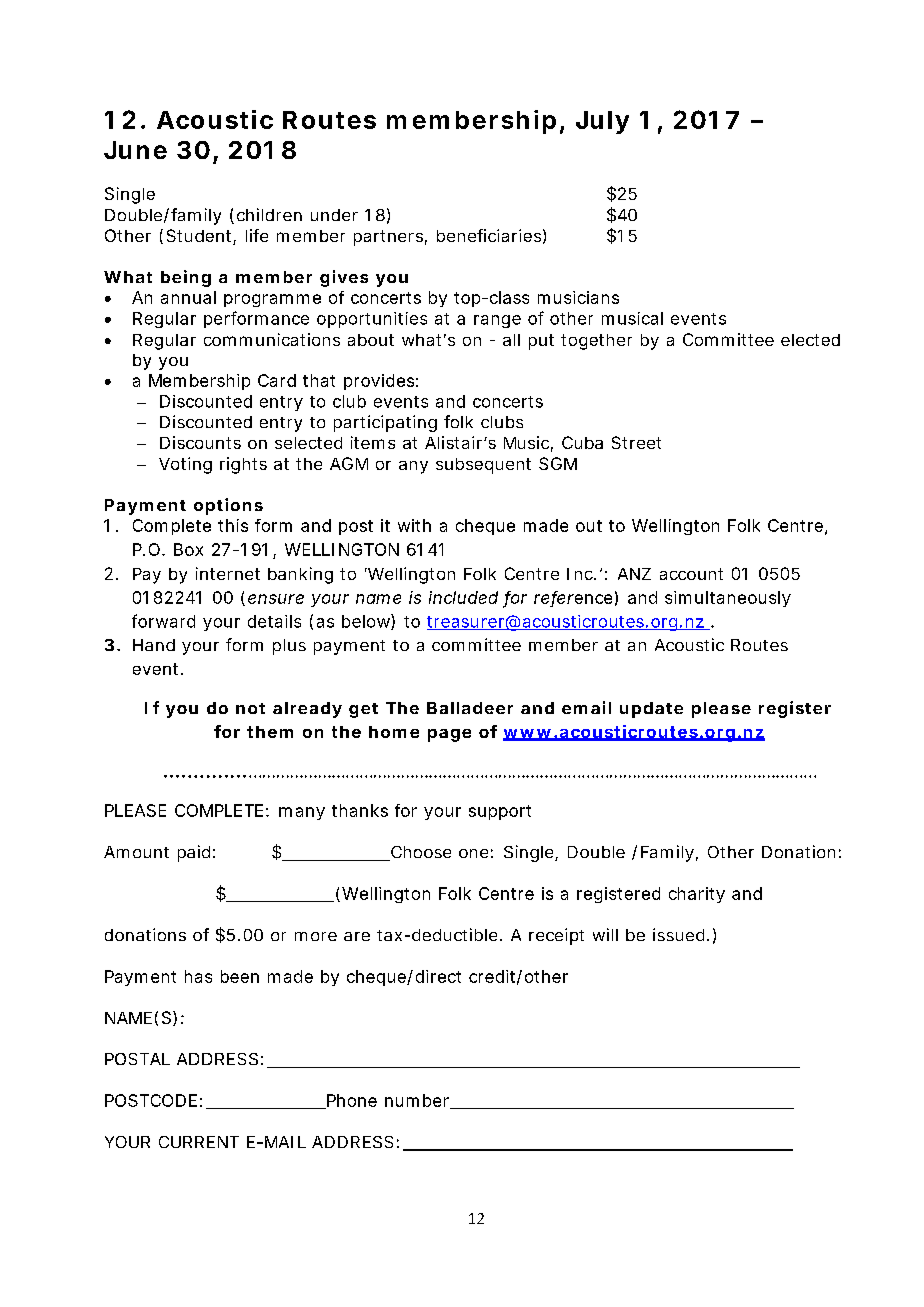  What do you see at coordinates (163, 621) in the screenshot?
I see `forward` at bounding box center [163, 621].
